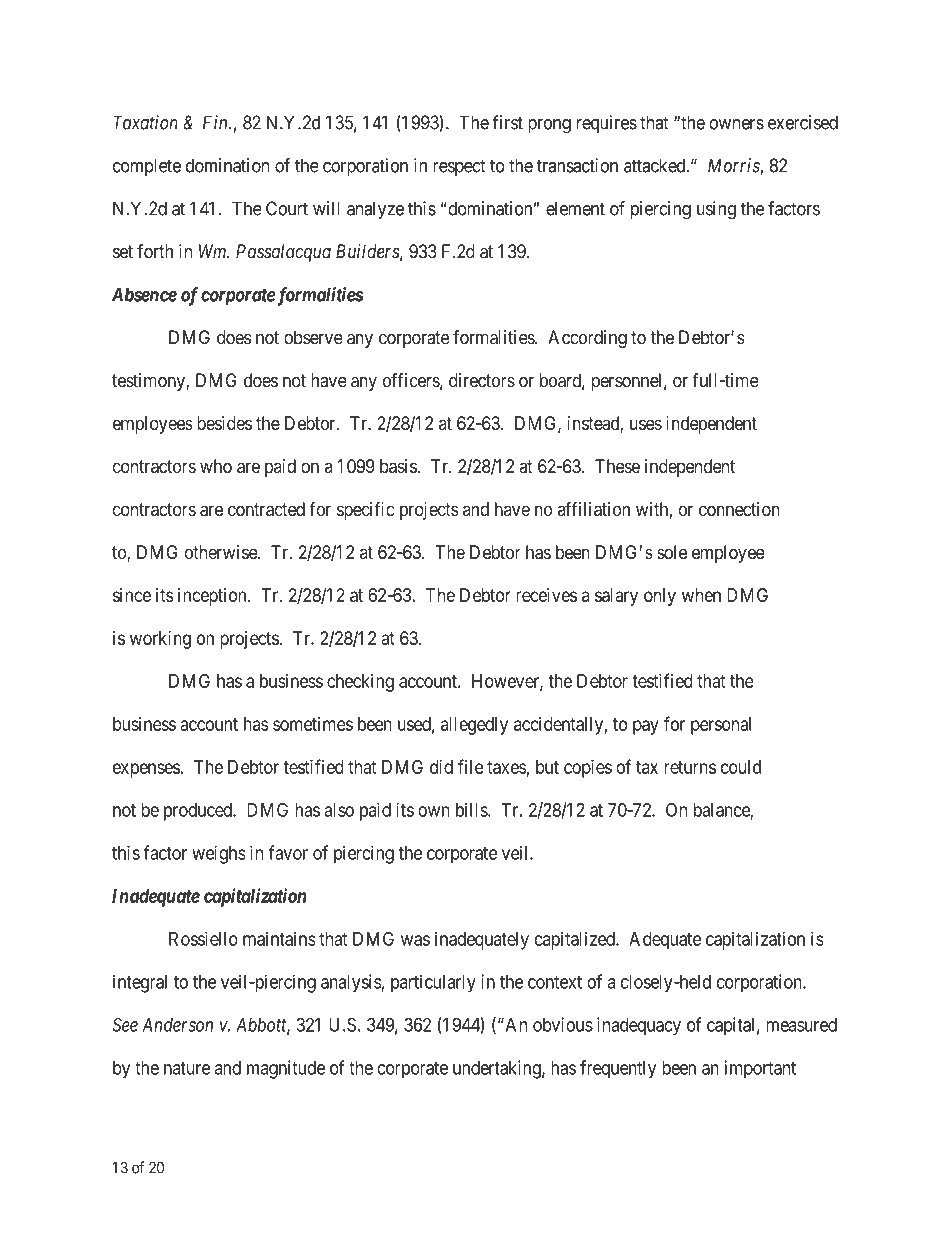  Describe the element at coordinates (147, 167) in the screenshot. I see `complete` at that location.
